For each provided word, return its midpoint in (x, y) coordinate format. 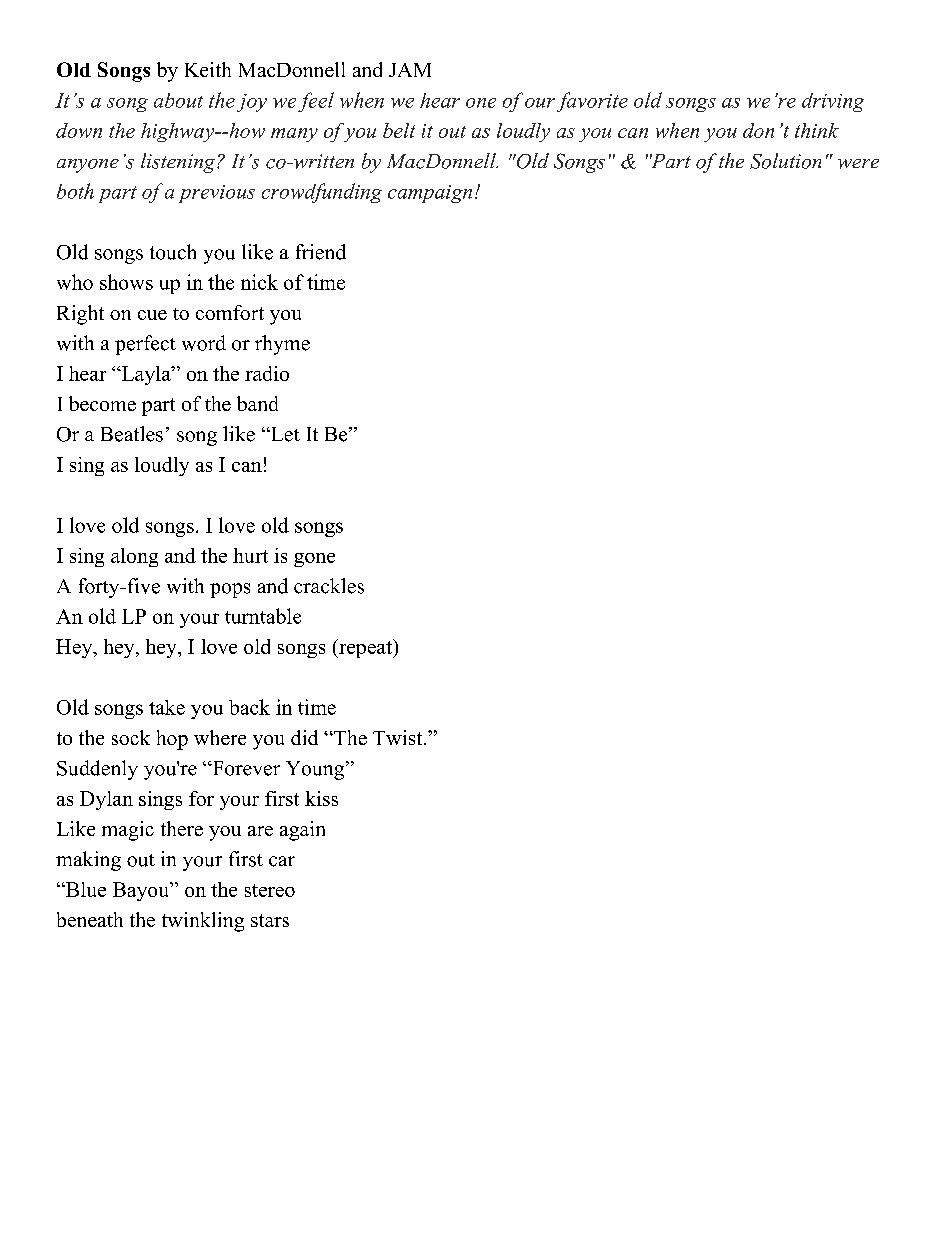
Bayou (142, 891)
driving (833, 102)
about (178, 100)
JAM (410, 70)
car (282, 861)
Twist (399, 737)
